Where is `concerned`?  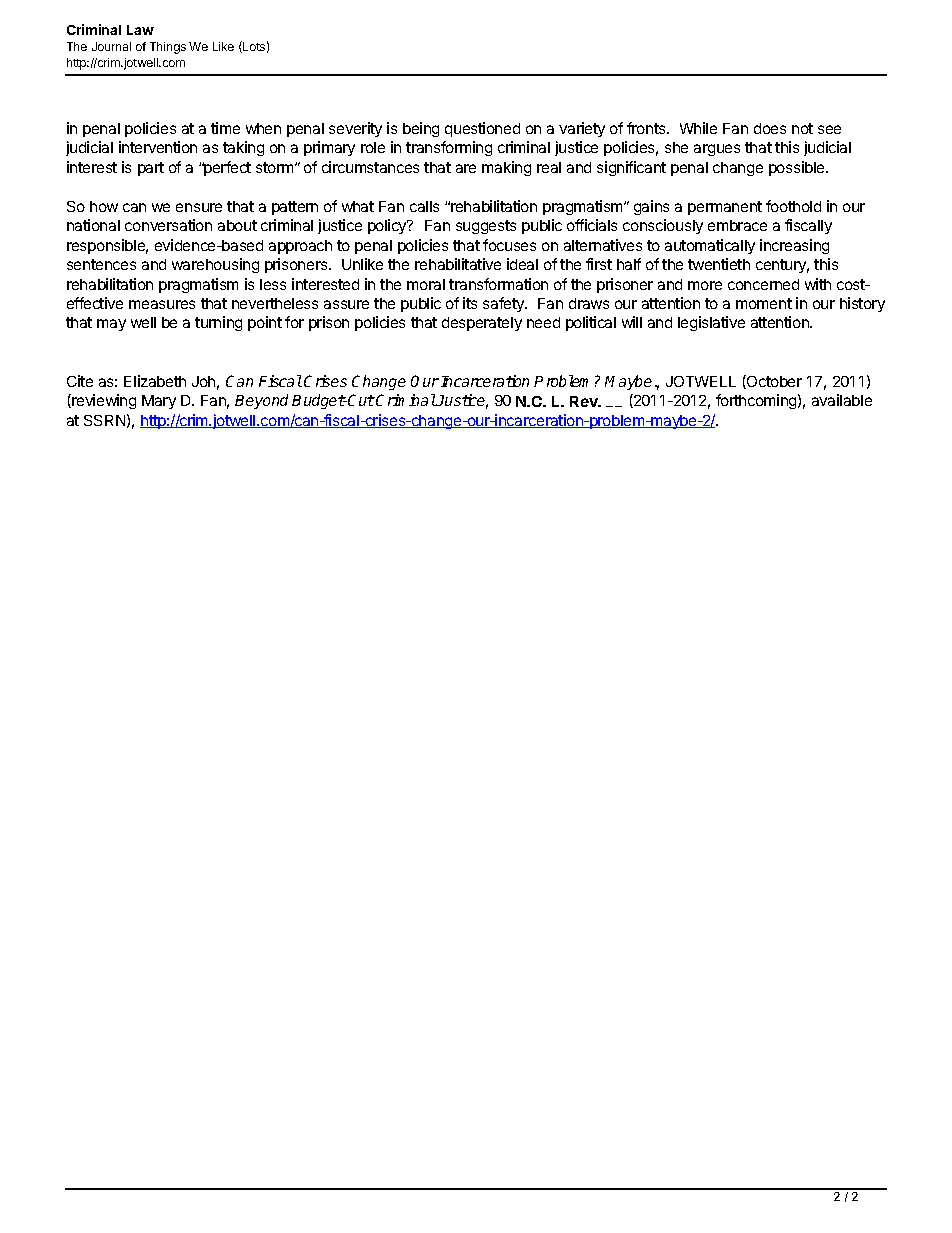 concerned is located at coordinates (763, 284).
